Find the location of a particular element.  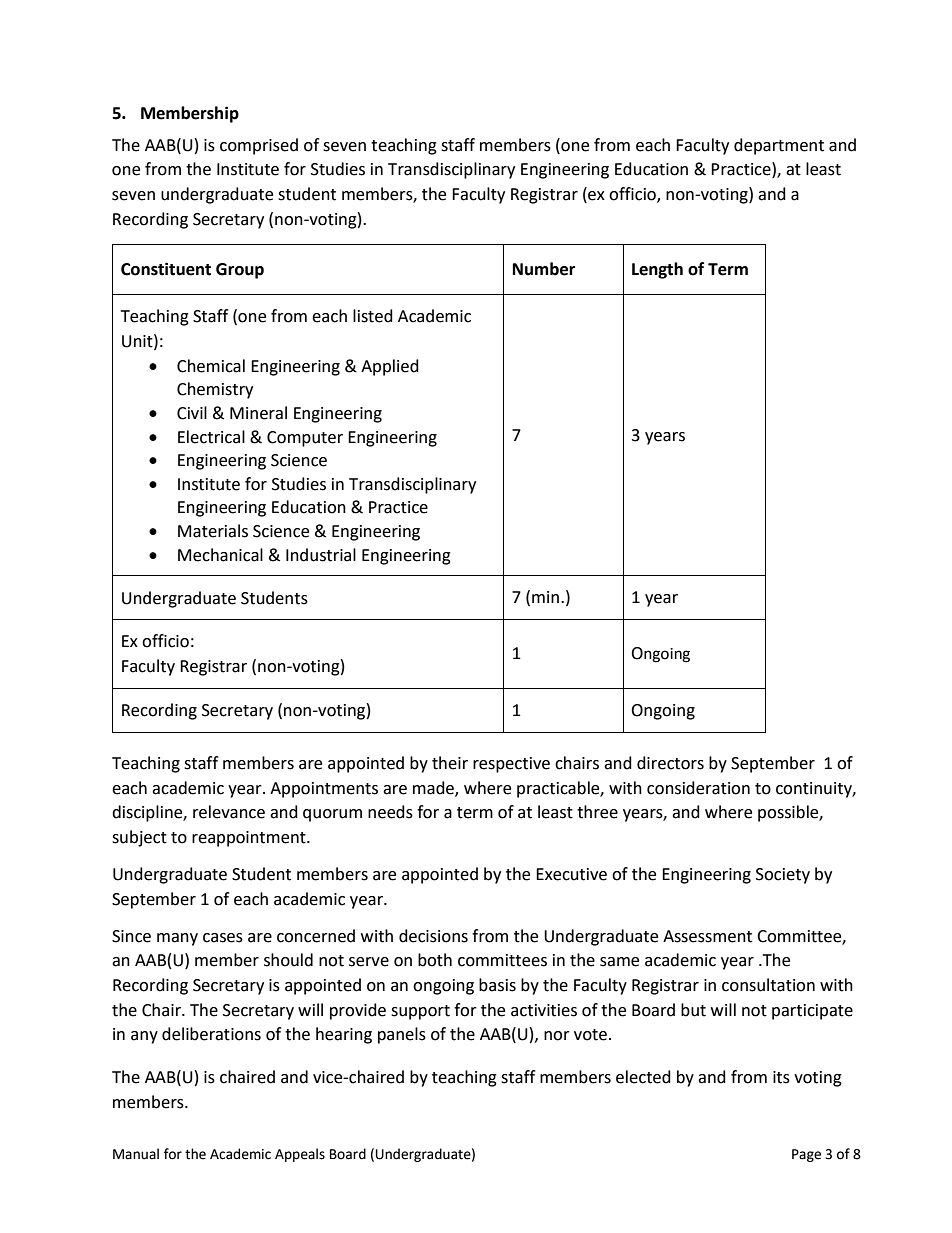

Length is located at coordinates (657, 270).
